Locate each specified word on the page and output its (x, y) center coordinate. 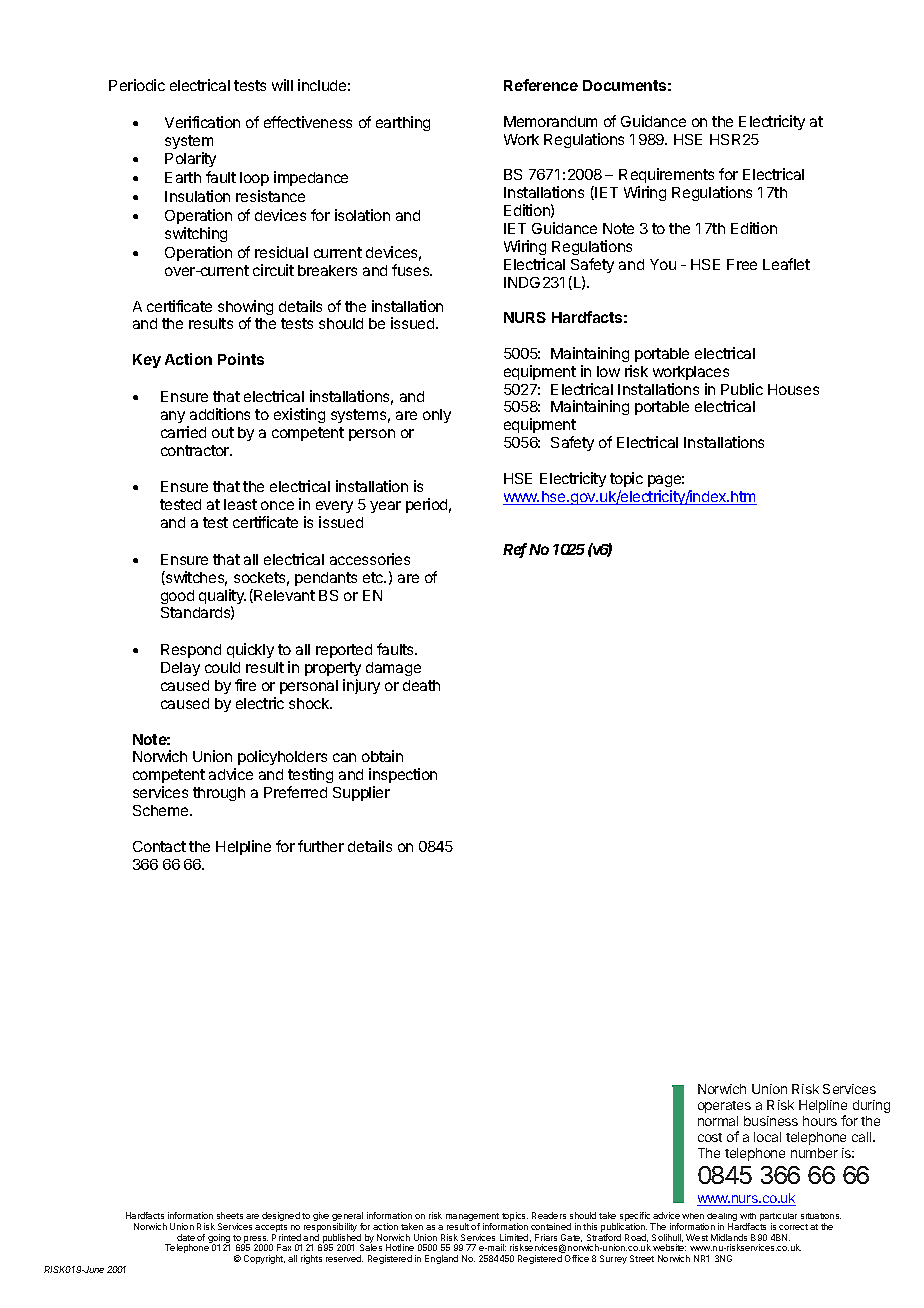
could (222, 667)
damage (393, 669)
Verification (202, 122)
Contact (159, 846)
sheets (230, 1215)
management (472, 1218)
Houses (793, 389)
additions (220, 414)
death (421, 685)
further (321, 846)
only (437, 416)
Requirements (666, 175)
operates (724, 1107)
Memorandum (550, 121)
